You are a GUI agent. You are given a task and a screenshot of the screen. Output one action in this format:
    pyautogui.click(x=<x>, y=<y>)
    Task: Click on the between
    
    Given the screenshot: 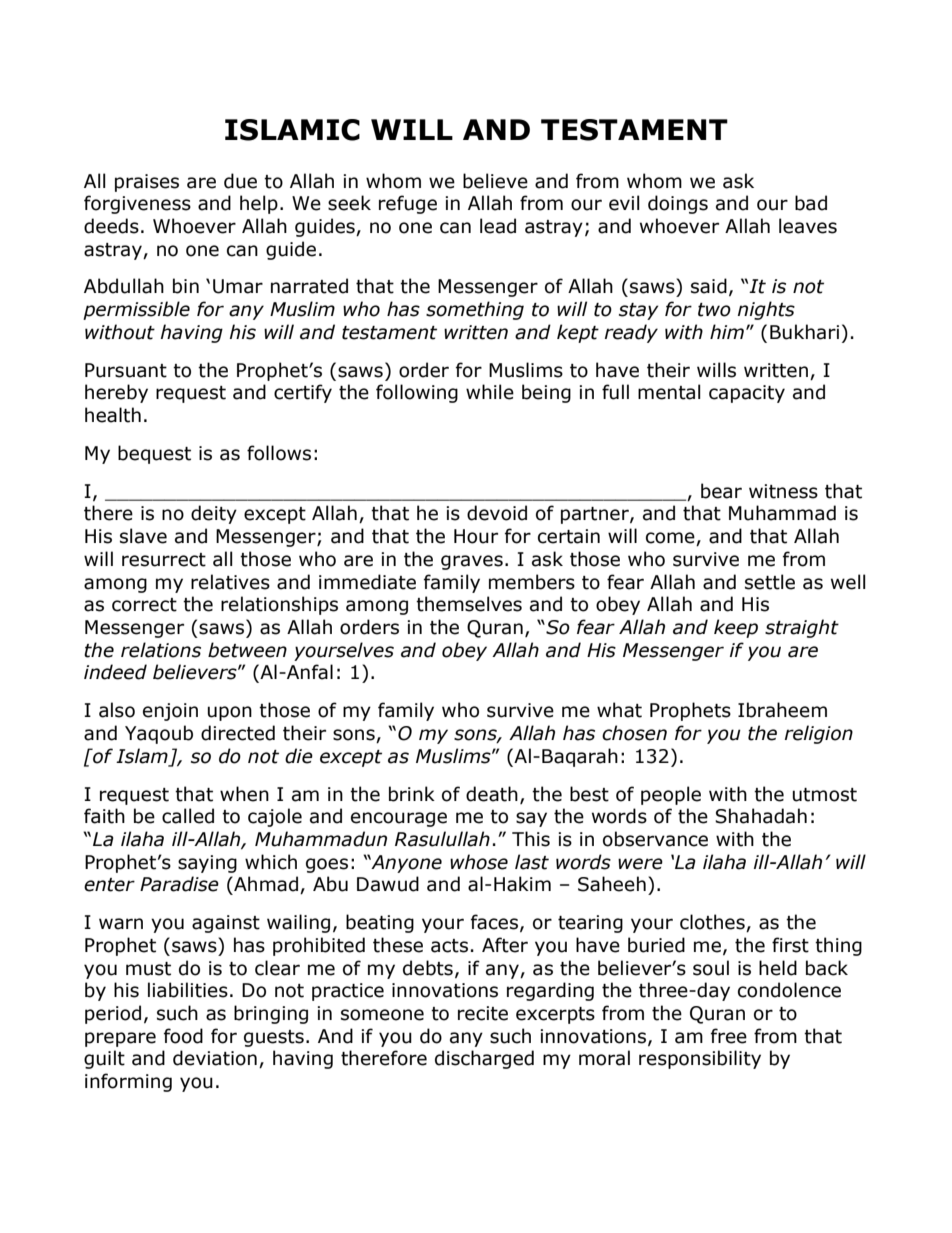 What is the action you would take?
    pyautogui.click(x=247, y=650)
